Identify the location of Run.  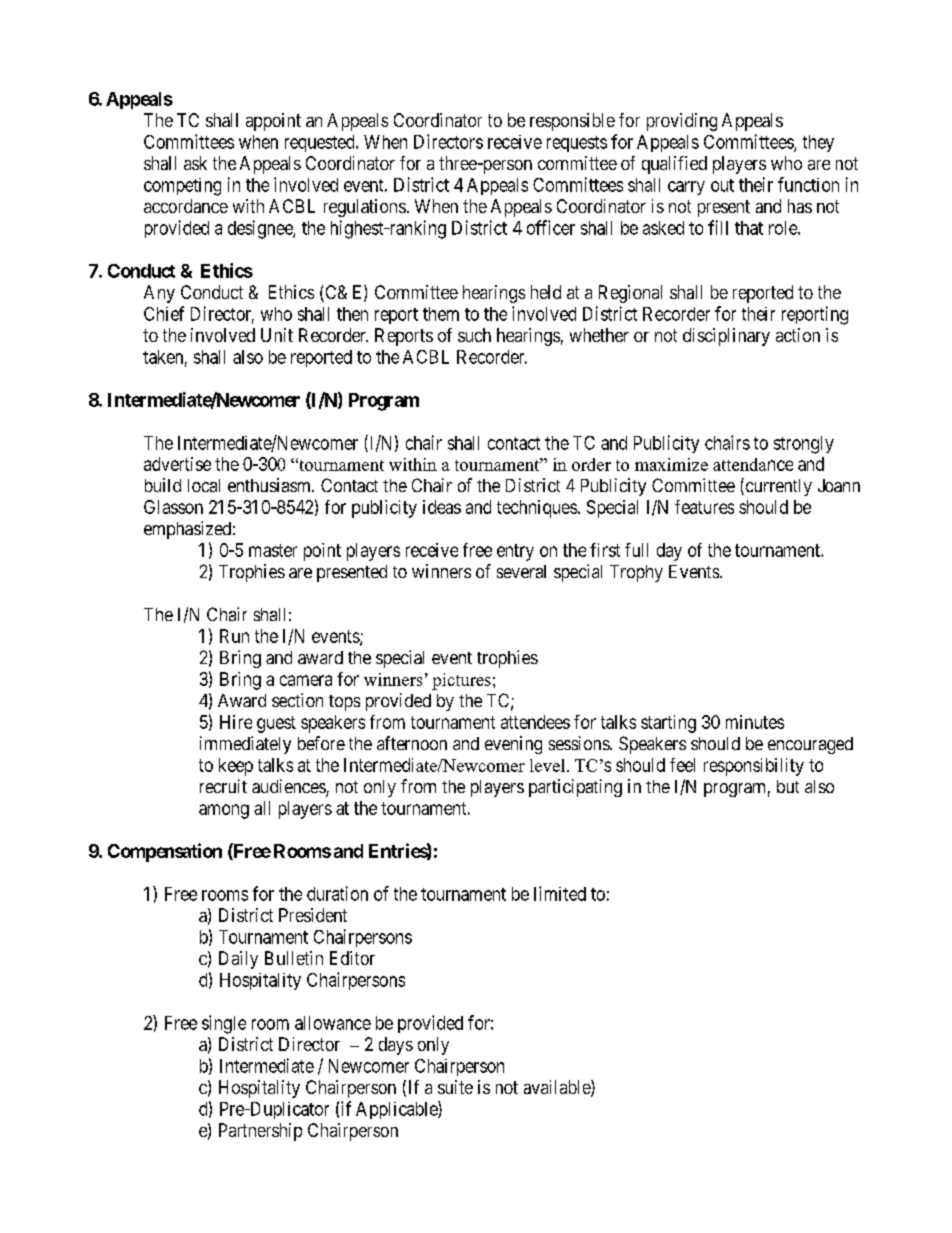
(234, 636).
